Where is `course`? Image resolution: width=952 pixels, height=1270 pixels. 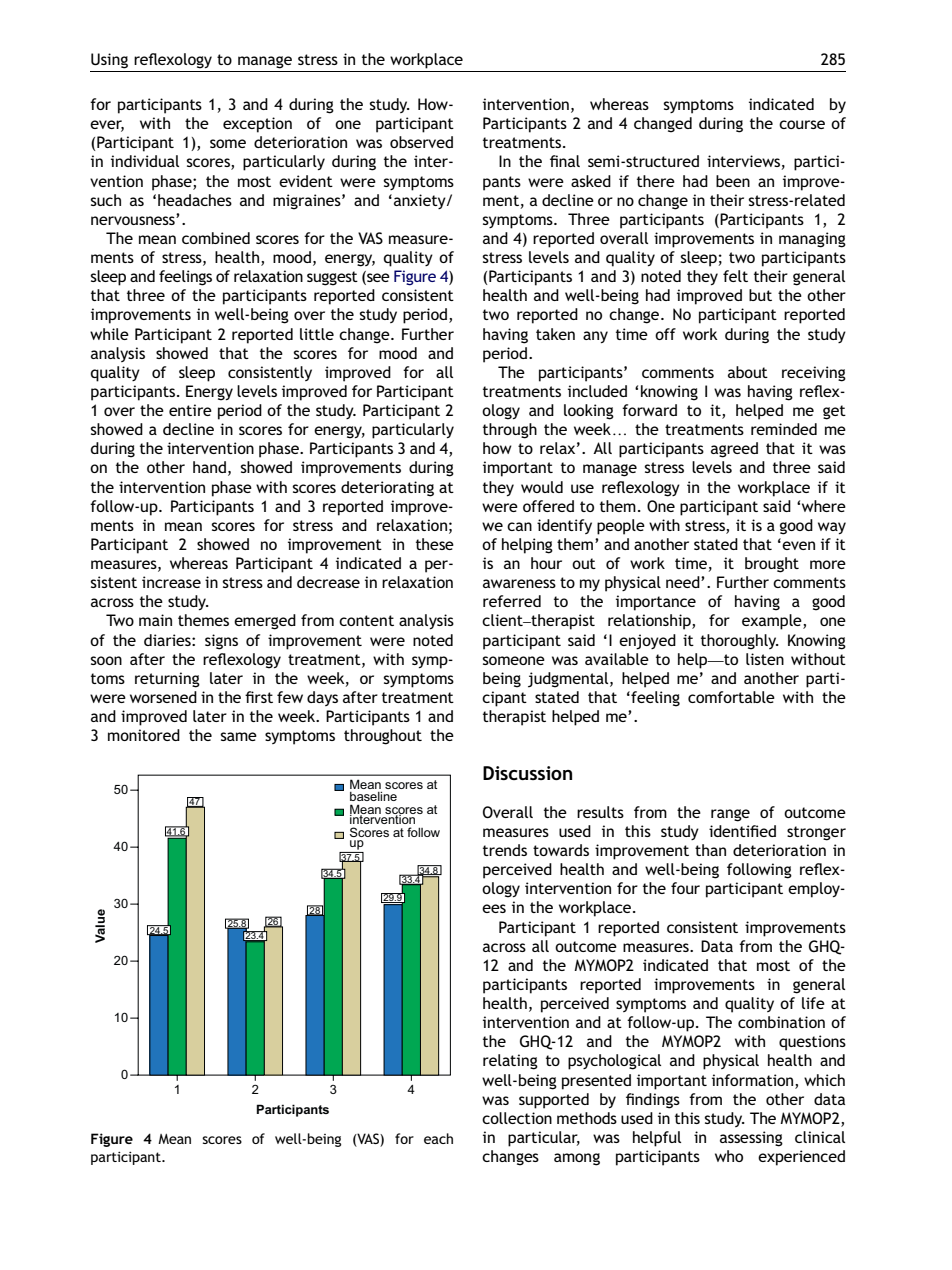 course is located at coordinates (802, 124).
